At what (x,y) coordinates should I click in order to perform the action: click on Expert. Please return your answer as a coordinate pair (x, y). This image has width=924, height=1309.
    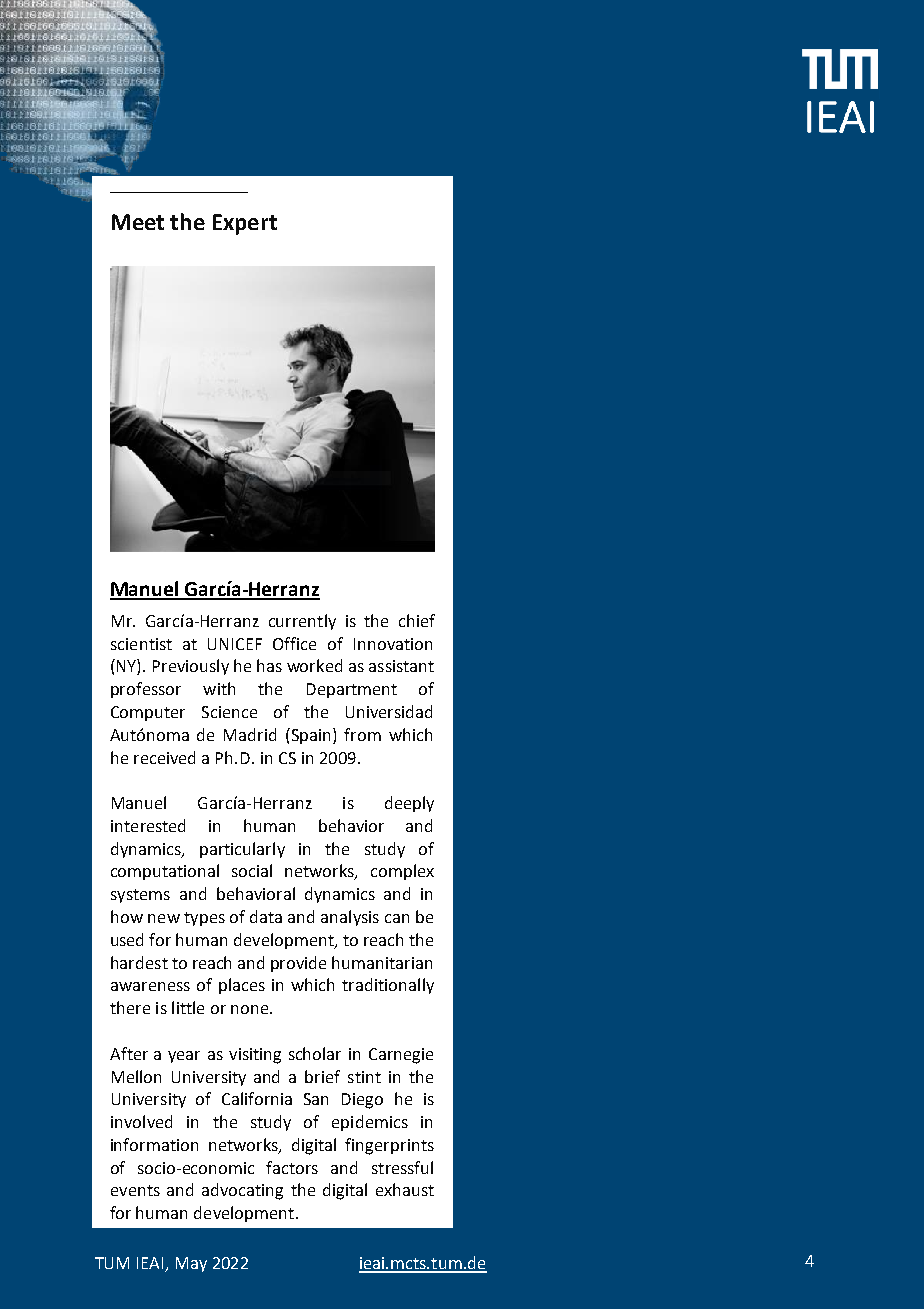
    Looking at the image, I should click on (245, 224).
